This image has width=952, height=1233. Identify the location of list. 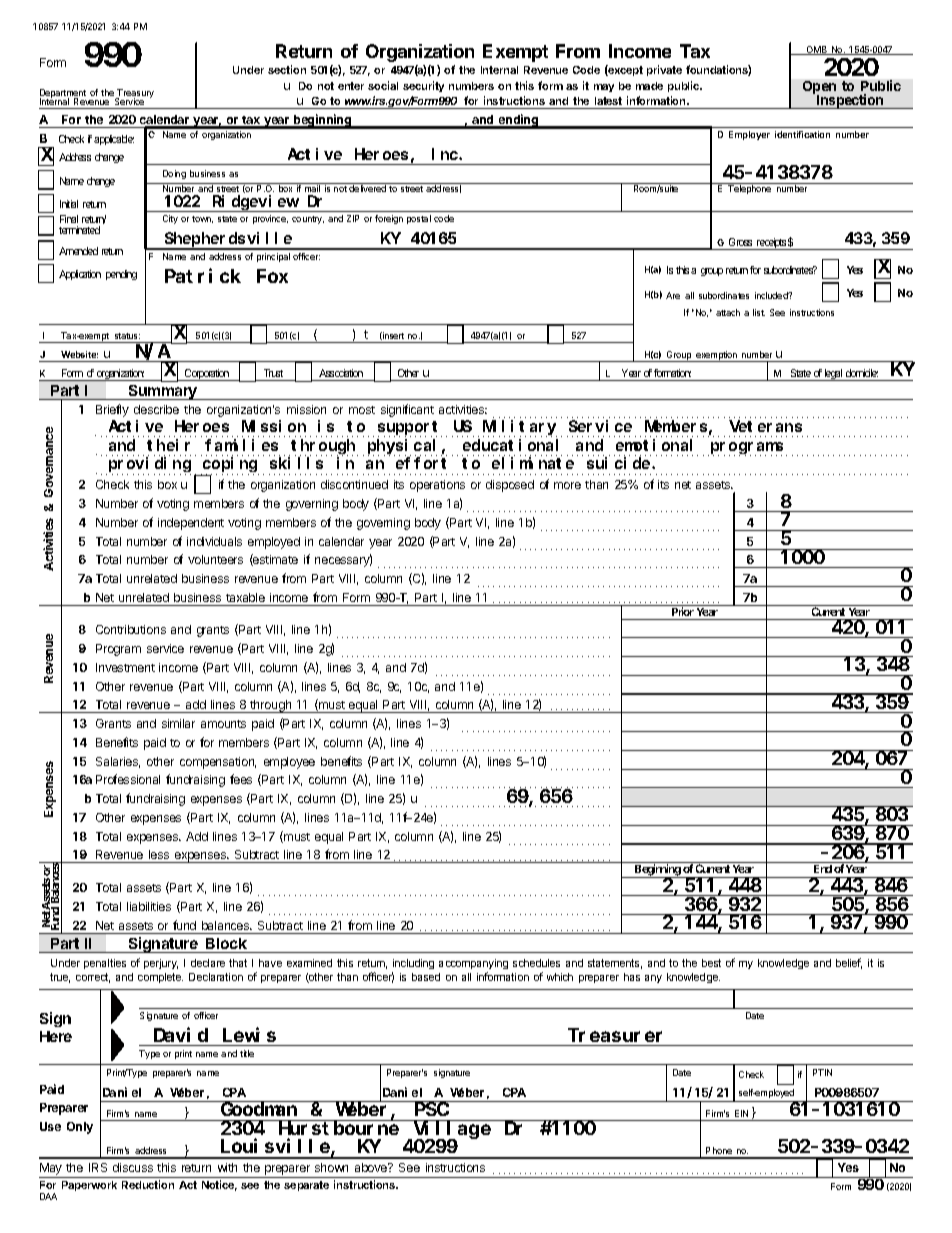
(759, 312).
